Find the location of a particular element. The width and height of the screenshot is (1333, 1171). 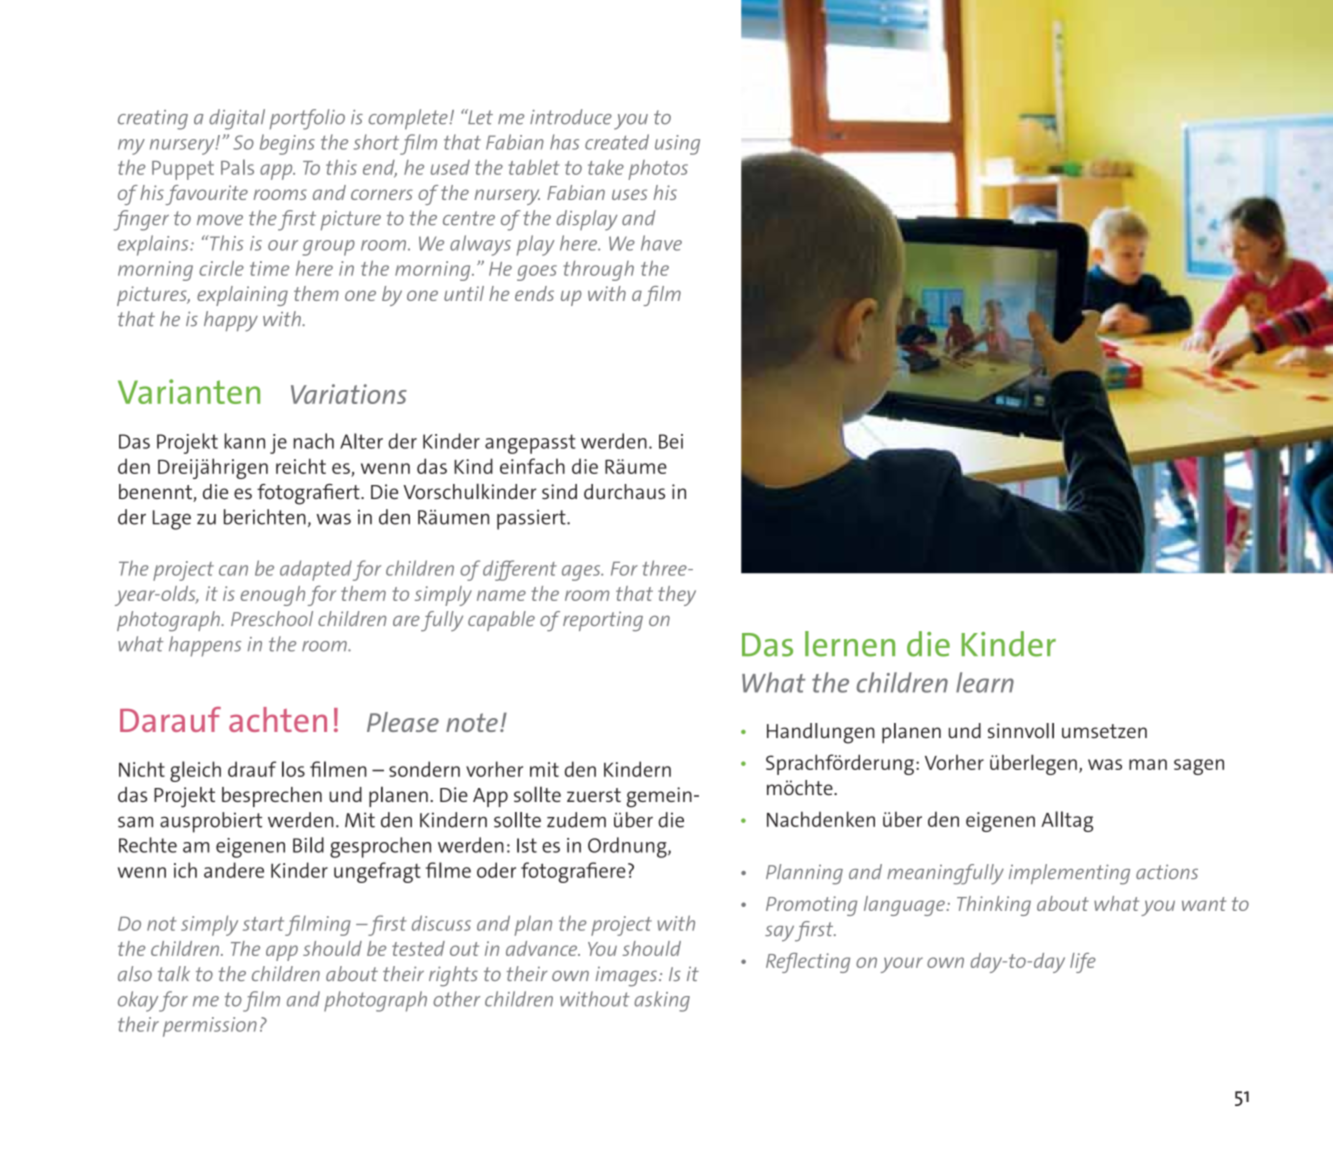

Ist is located at coordinates (527, 845).
